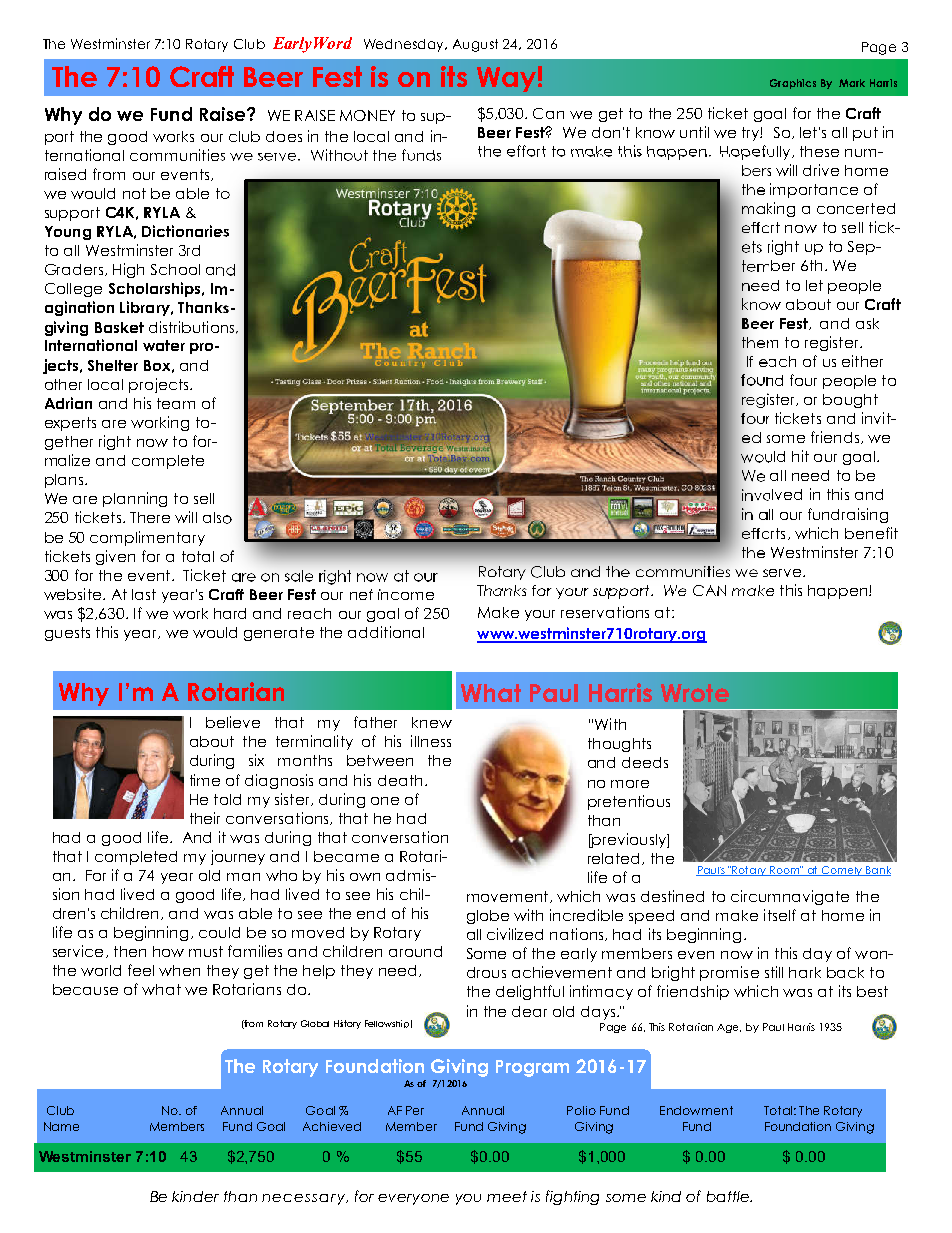  What do you see at coordinates (284, 136) in the screenshot?
I see `does` at bounding box center [284, 136].
